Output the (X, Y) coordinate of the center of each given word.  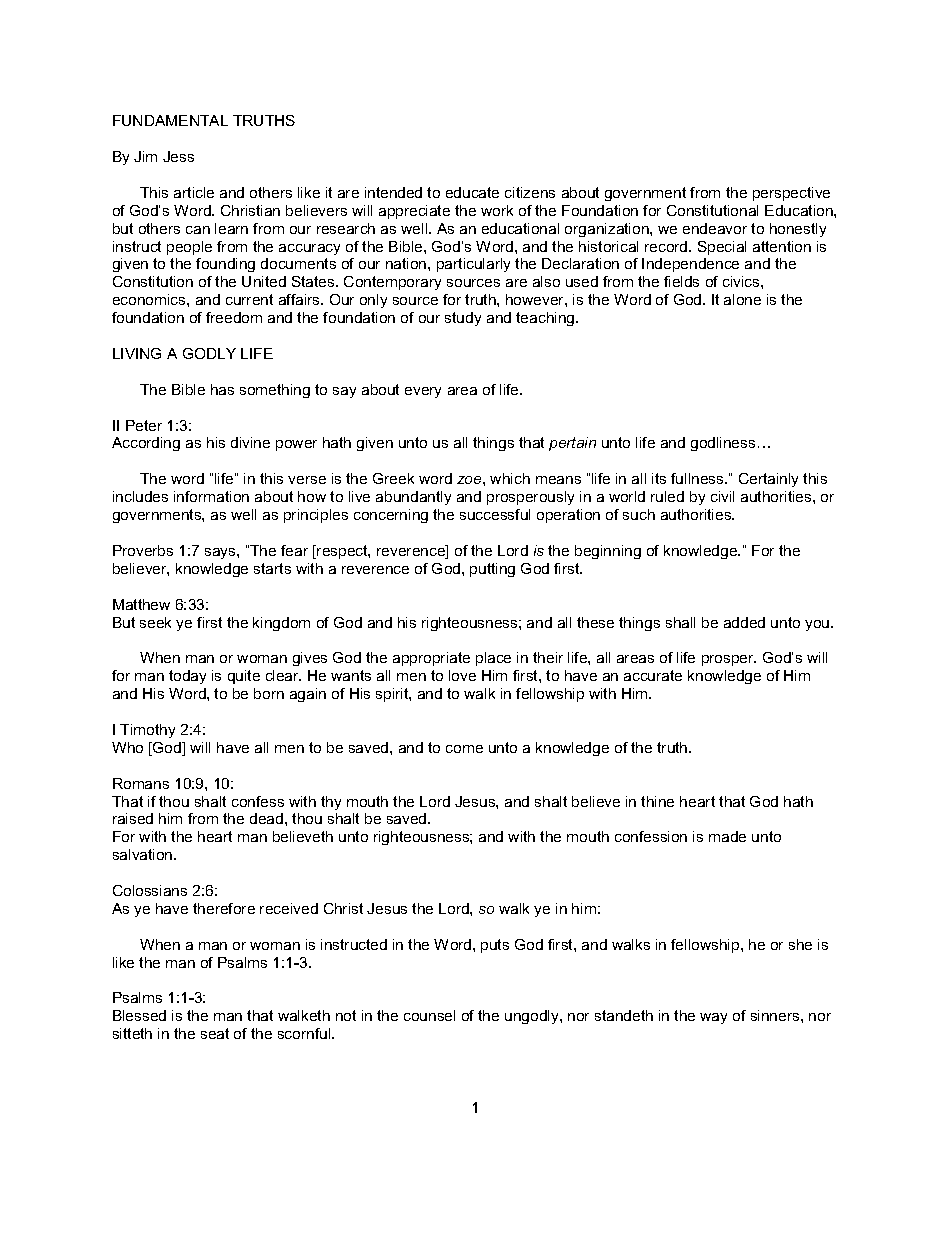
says (221, 553)
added (744, 622)
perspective (791, 194)
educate (472, 192)
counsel (429, 1015)
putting (492, 570)
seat (215, 1033)
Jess (178, 156)
